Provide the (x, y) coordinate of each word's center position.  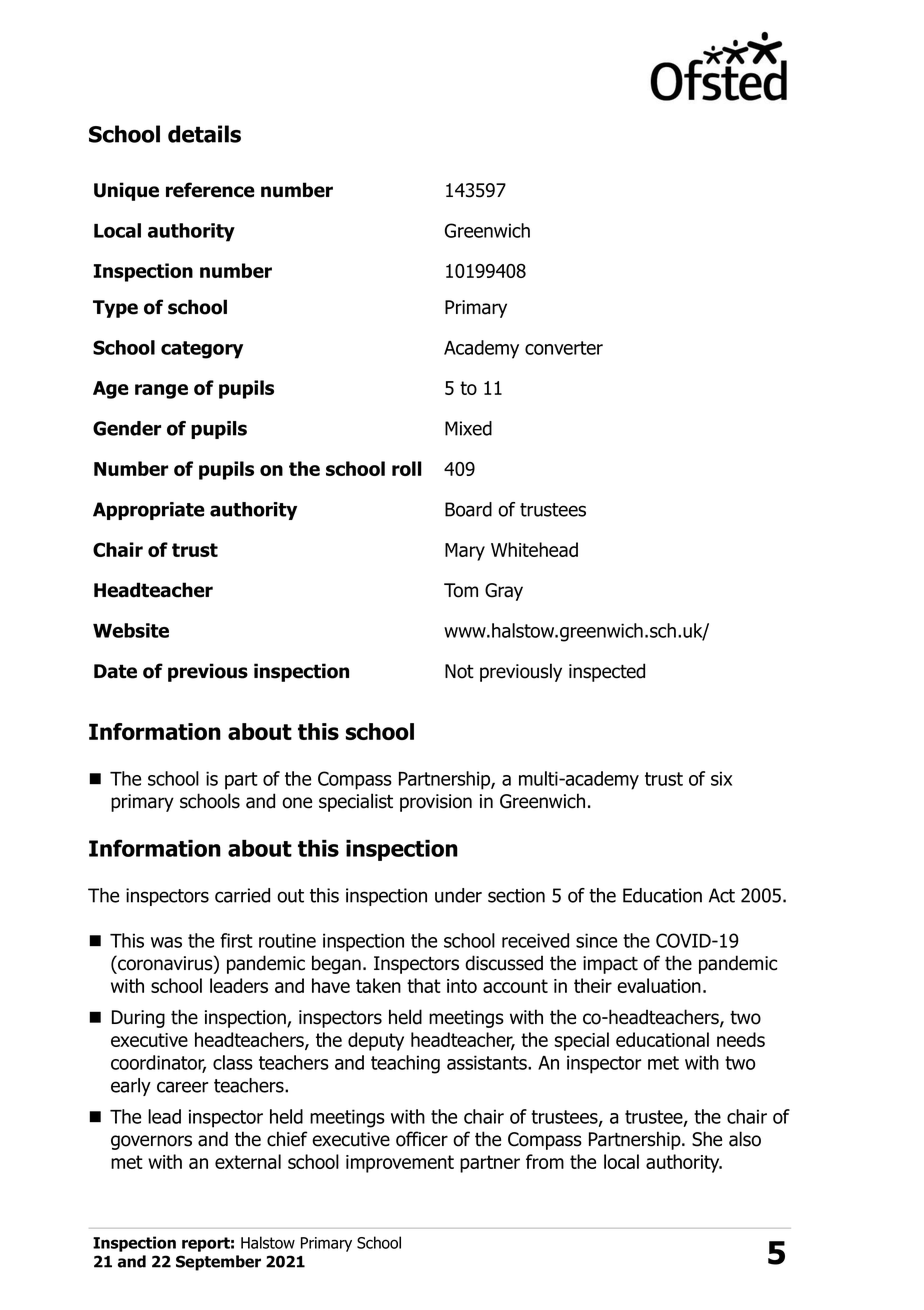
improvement (400, 1164)
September (218, 1263)
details (204, 134)
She (707, 1139)
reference (210, 190)
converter (564, 348)
